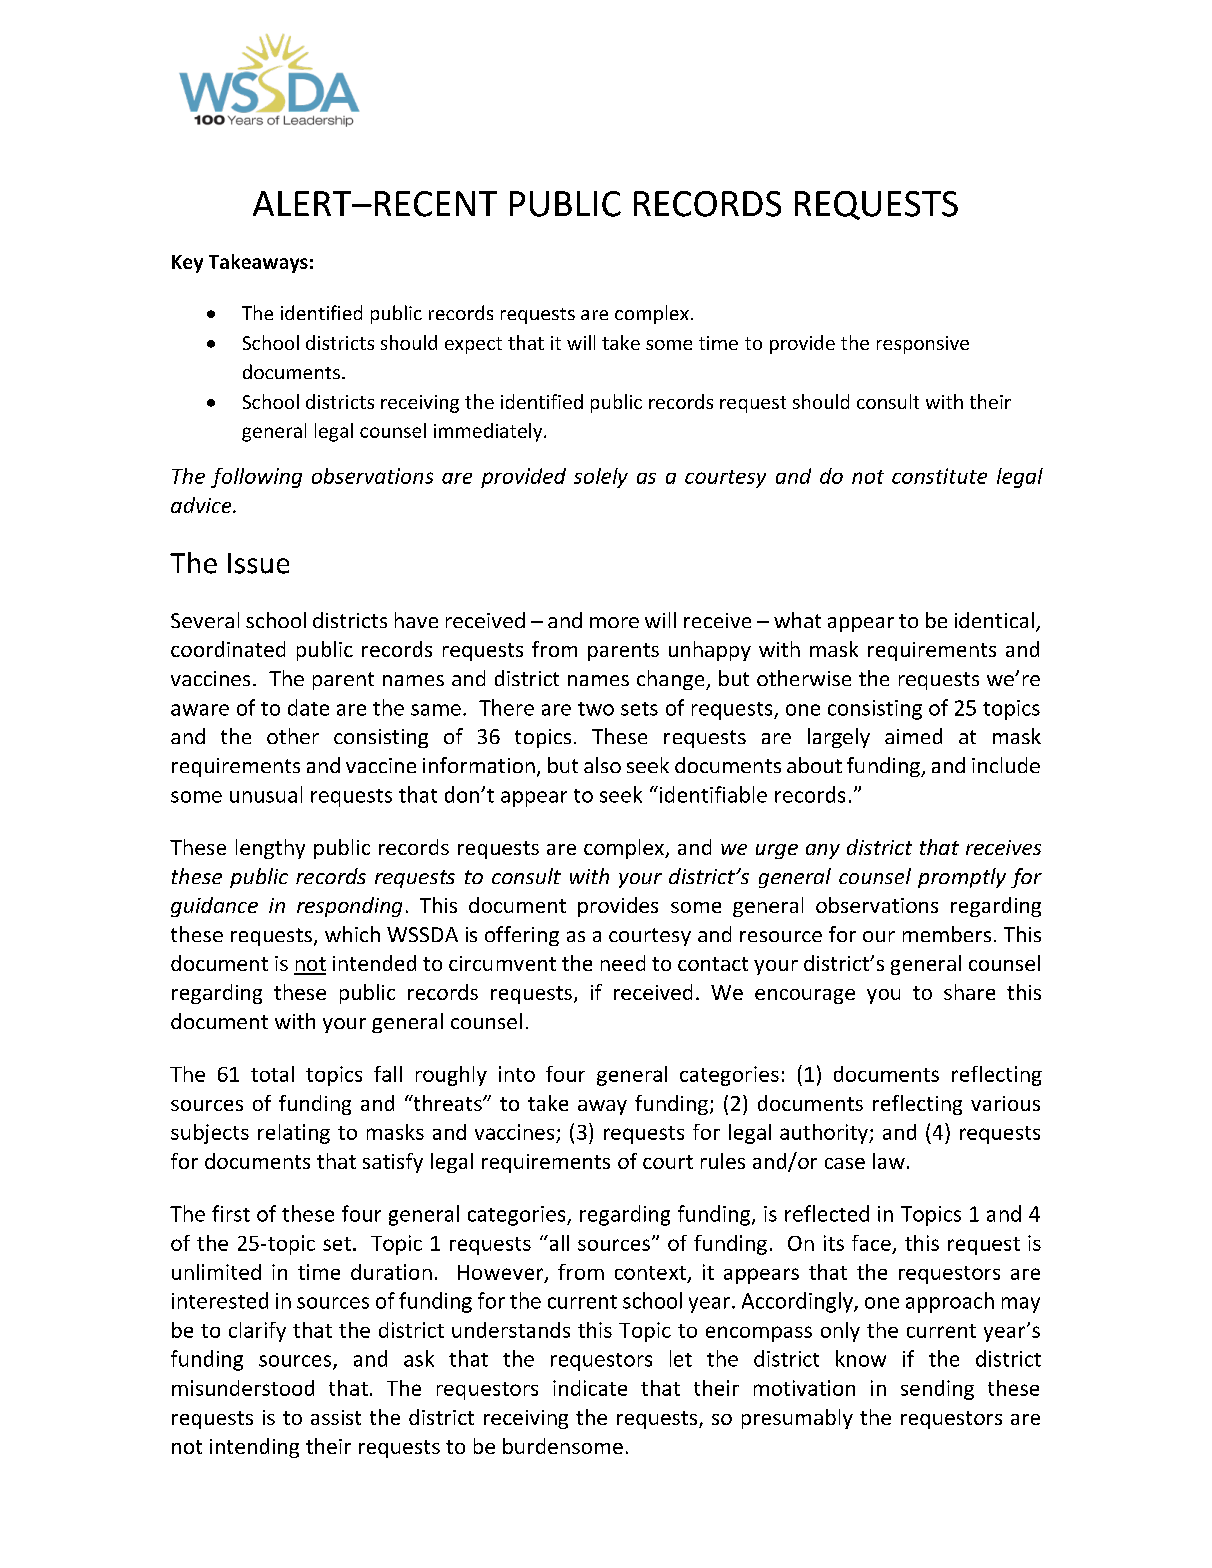 This image has width=1212, height=1568. Describe the element at coordinates (889, 1161) in the image. I see `law` at that location.
